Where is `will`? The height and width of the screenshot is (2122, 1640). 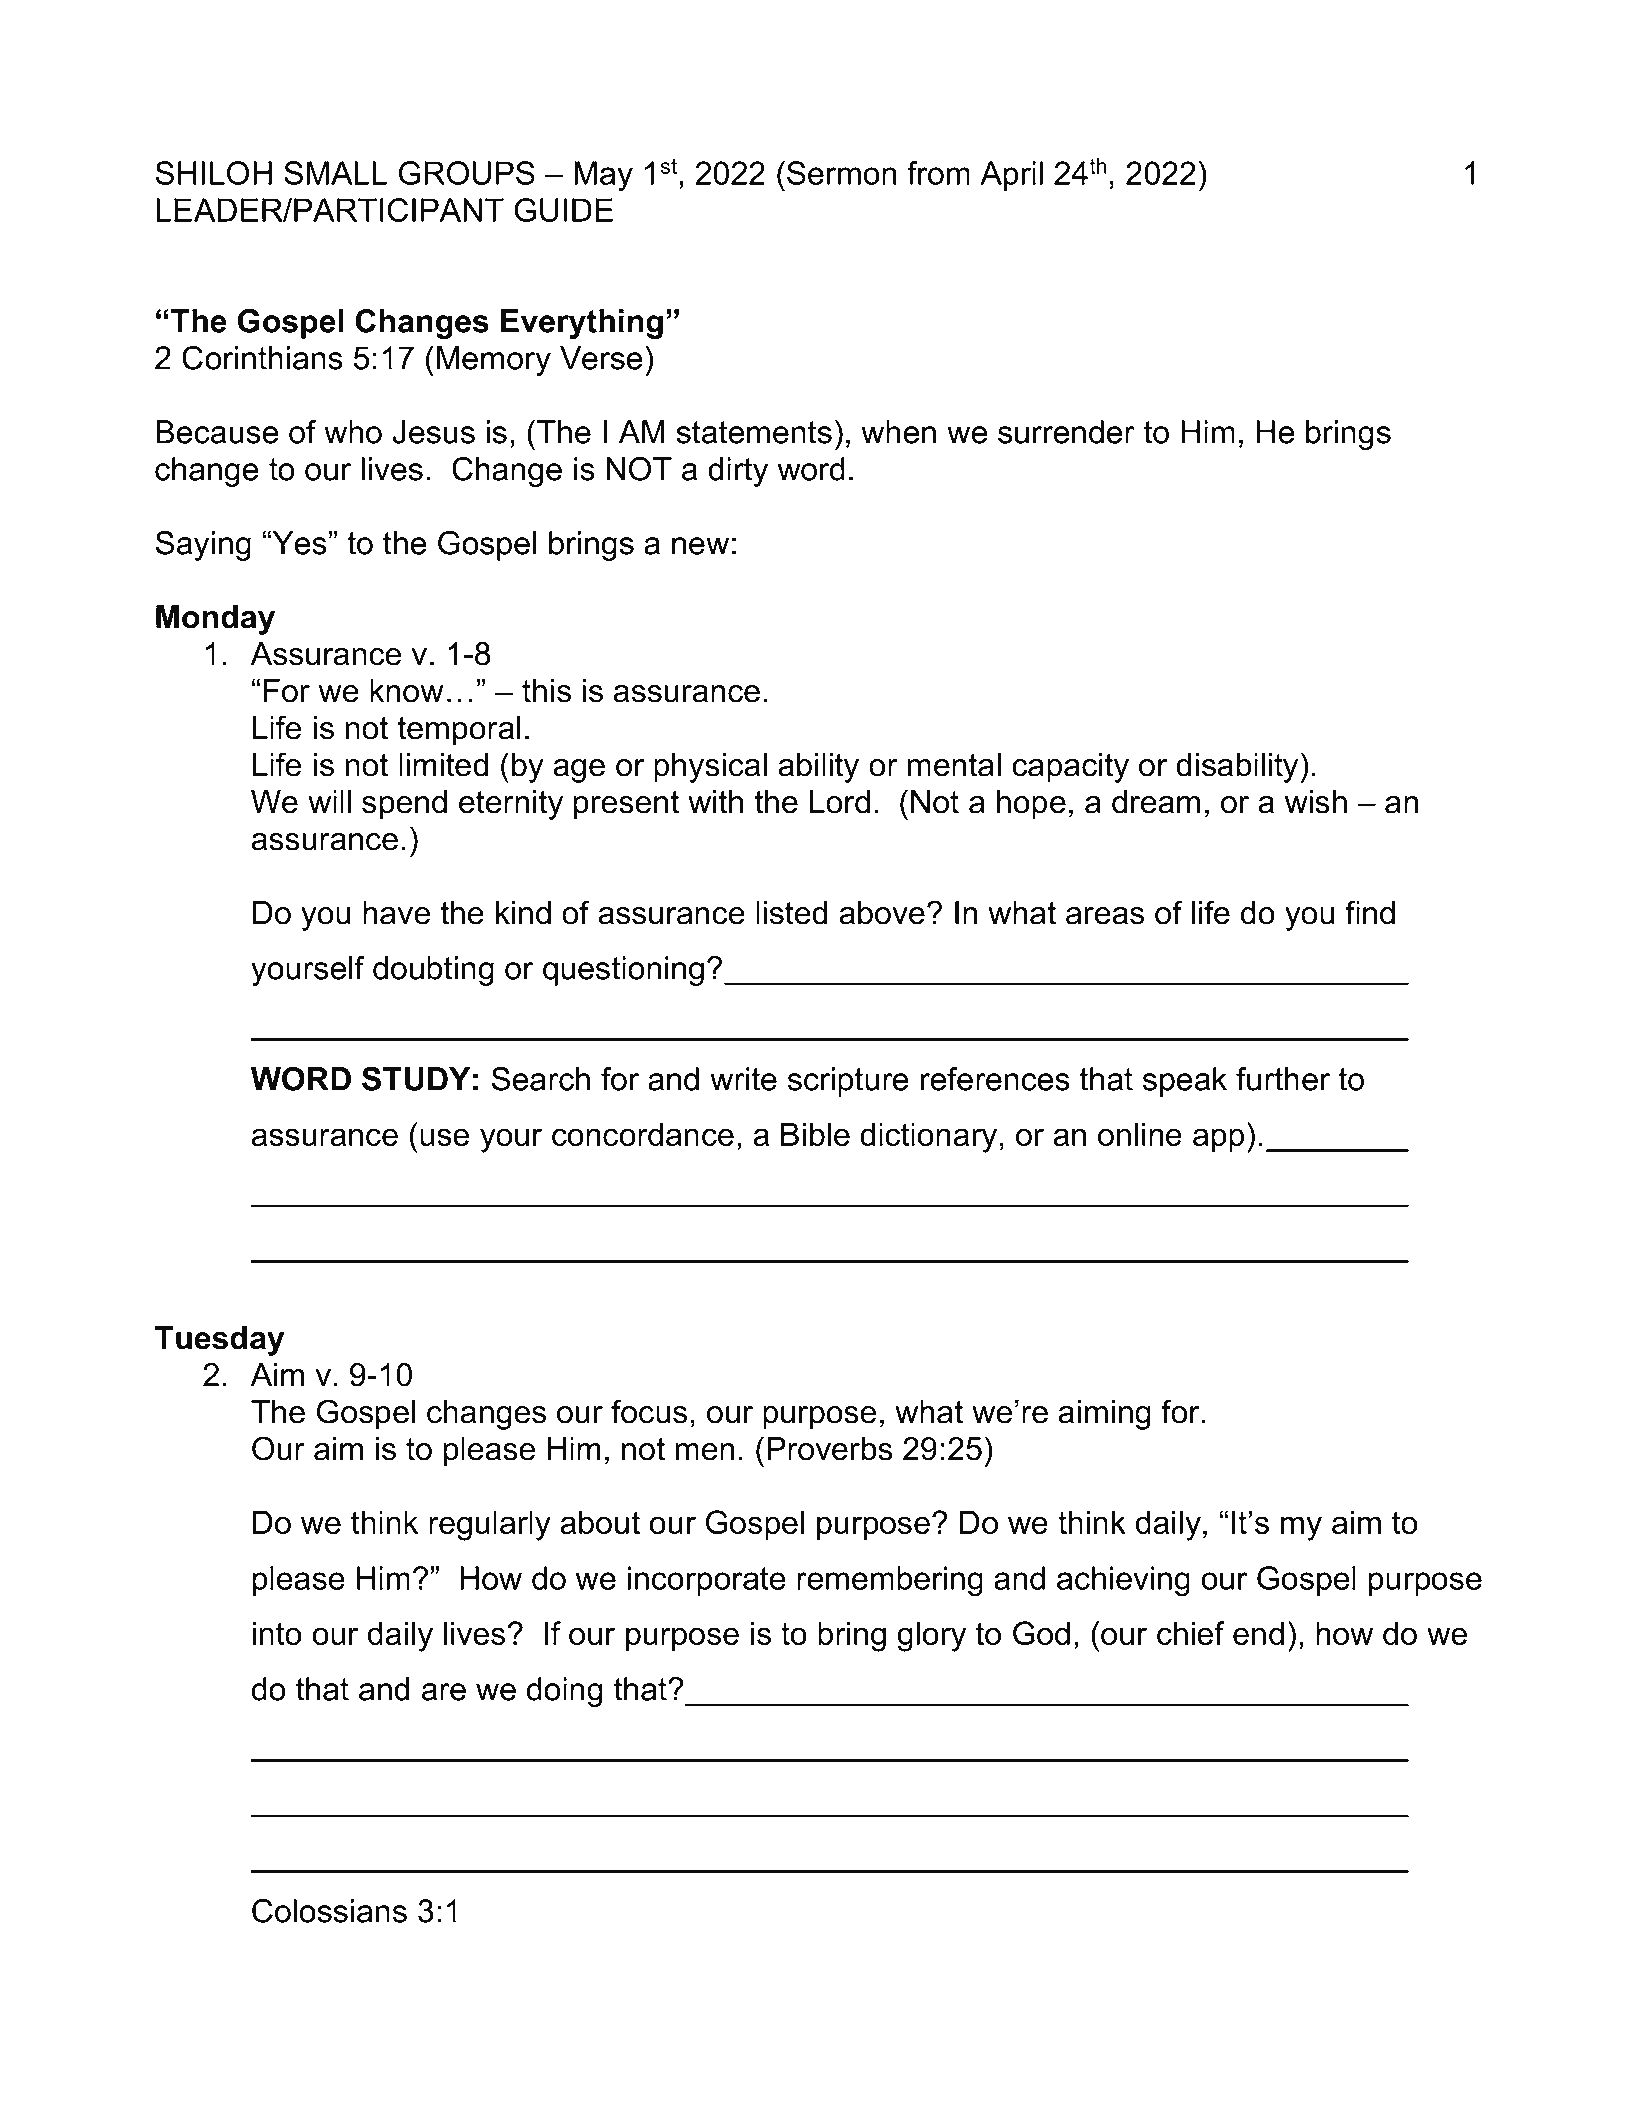 will is located at coordinates (329, 801).
